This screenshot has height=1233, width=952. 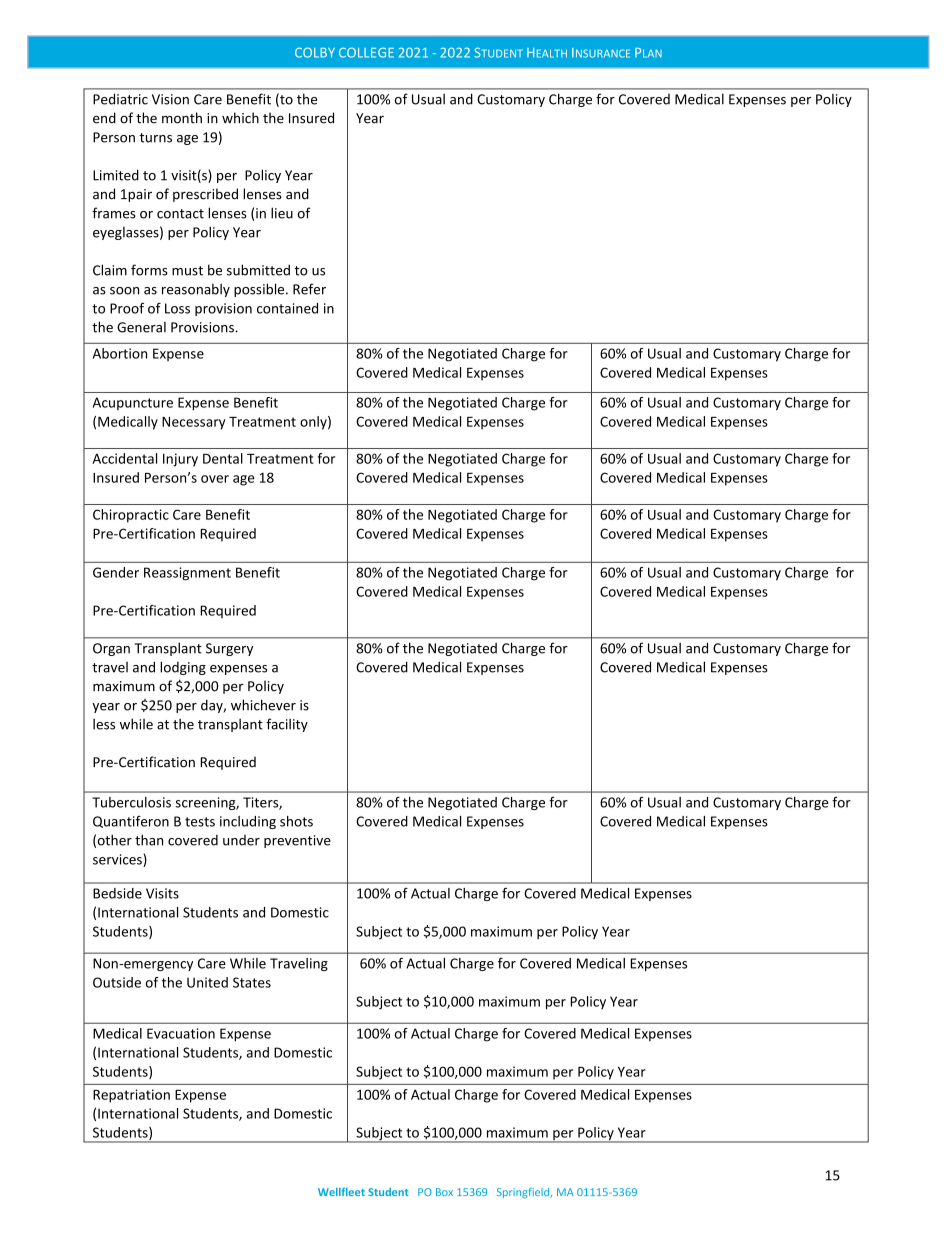 What do you see at coordinates (287, 725) in the screenshot?
I see `facility` at bounding box center [287, 725].
